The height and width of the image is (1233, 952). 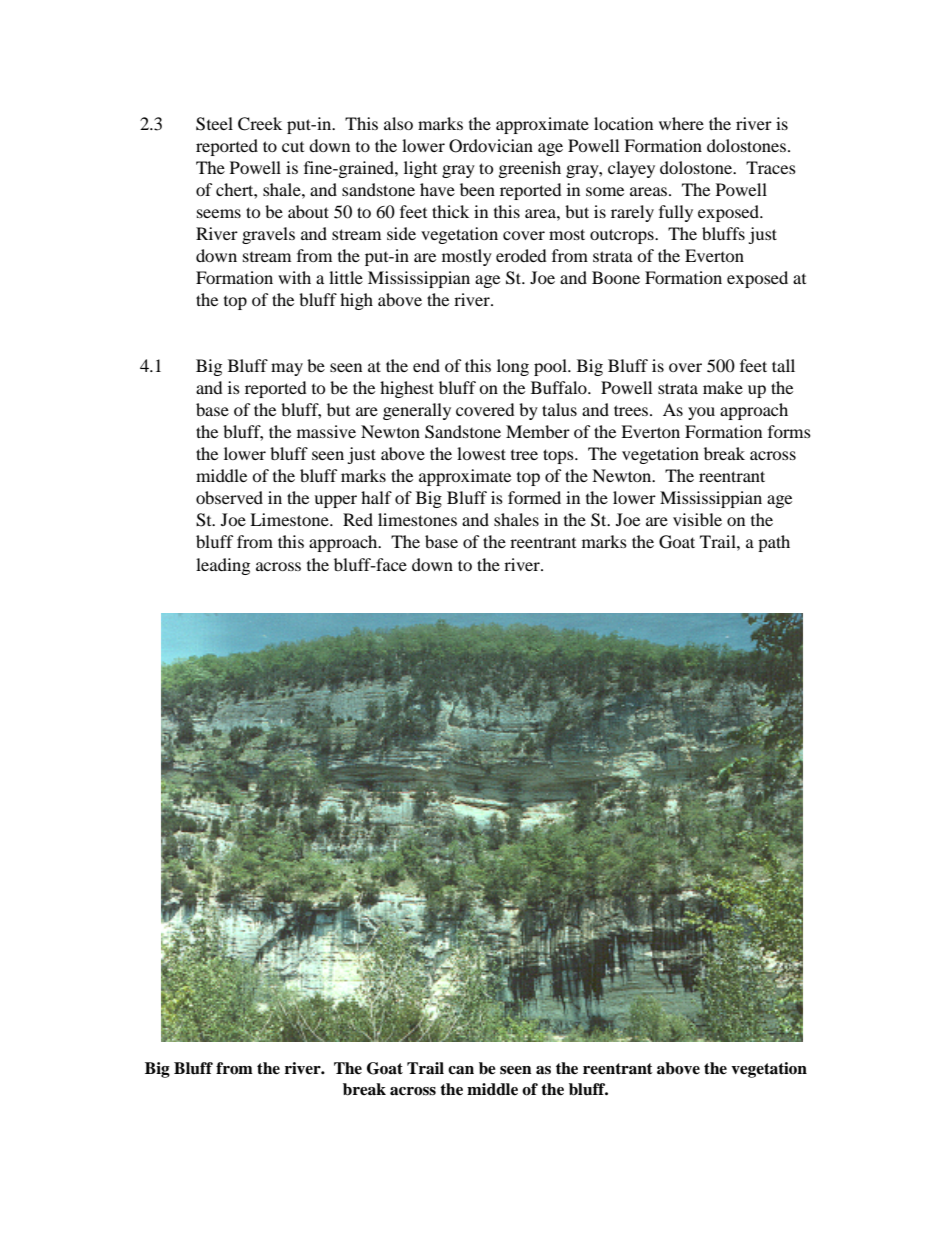 I want to click on tops, so click(x=559, y=456).
